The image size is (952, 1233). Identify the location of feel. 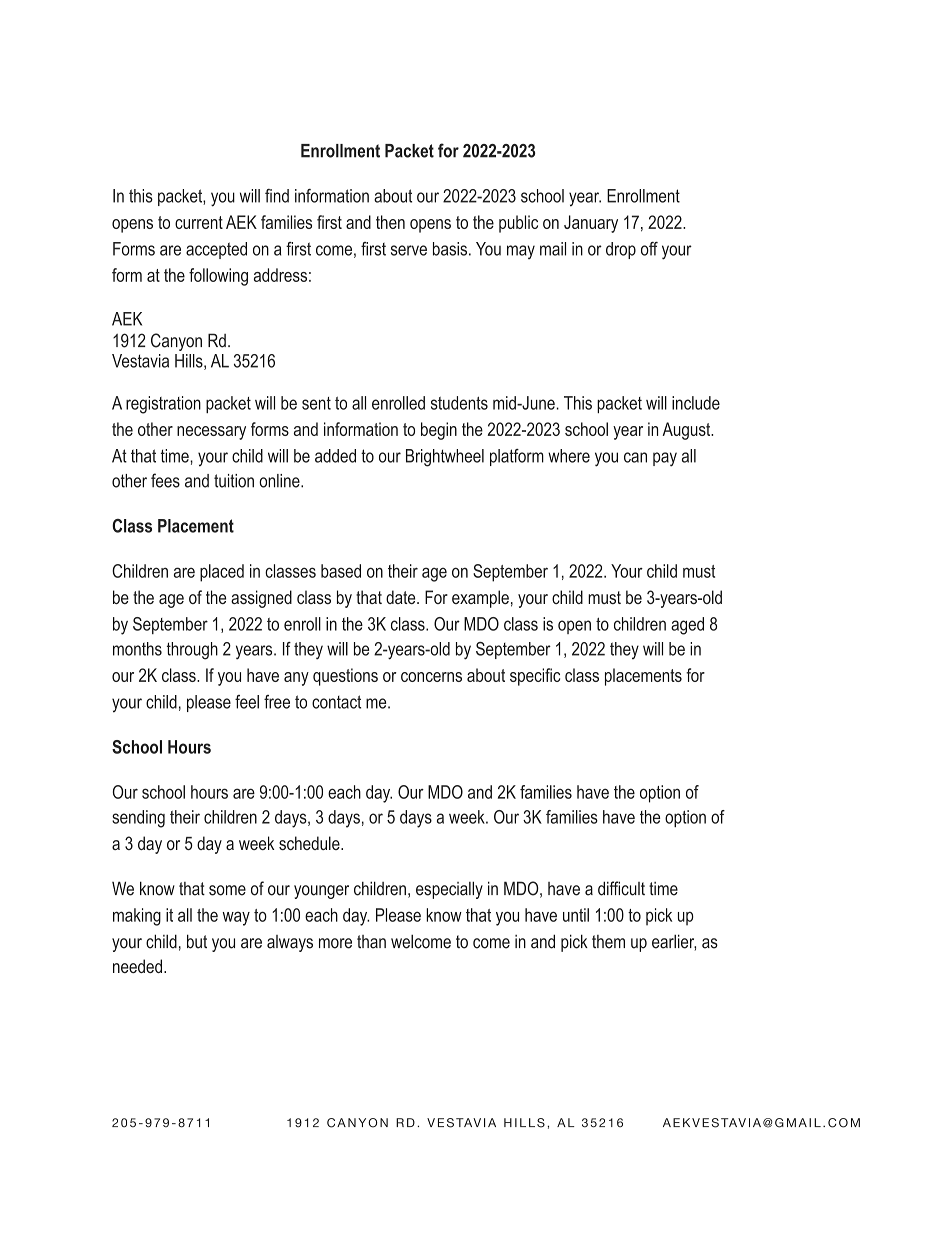
(247, 702).
